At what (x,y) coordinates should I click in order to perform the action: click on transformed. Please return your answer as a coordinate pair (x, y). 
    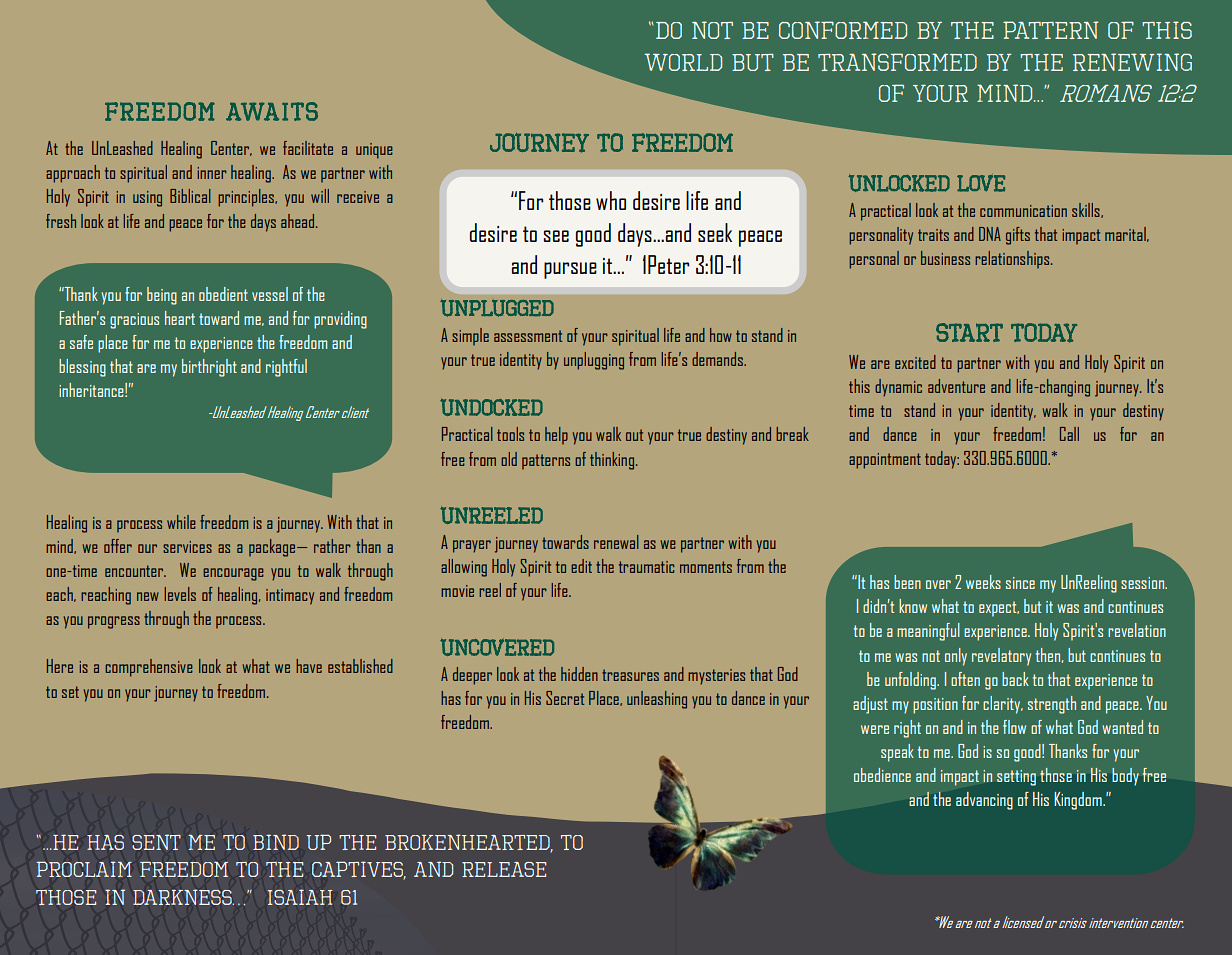
    Looking at the image, I should click on (897, 62).
